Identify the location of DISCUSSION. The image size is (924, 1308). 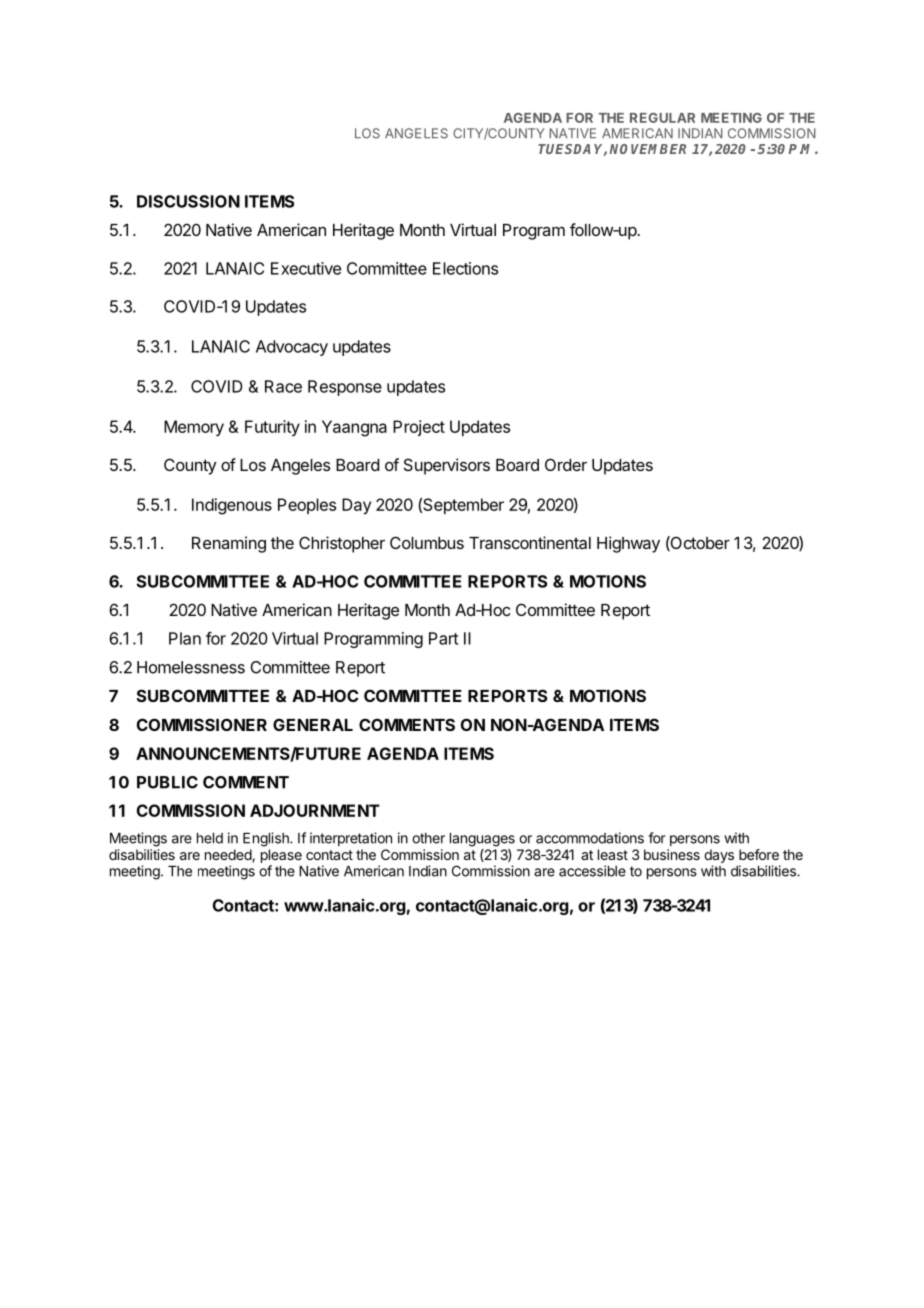
(188, 201).
